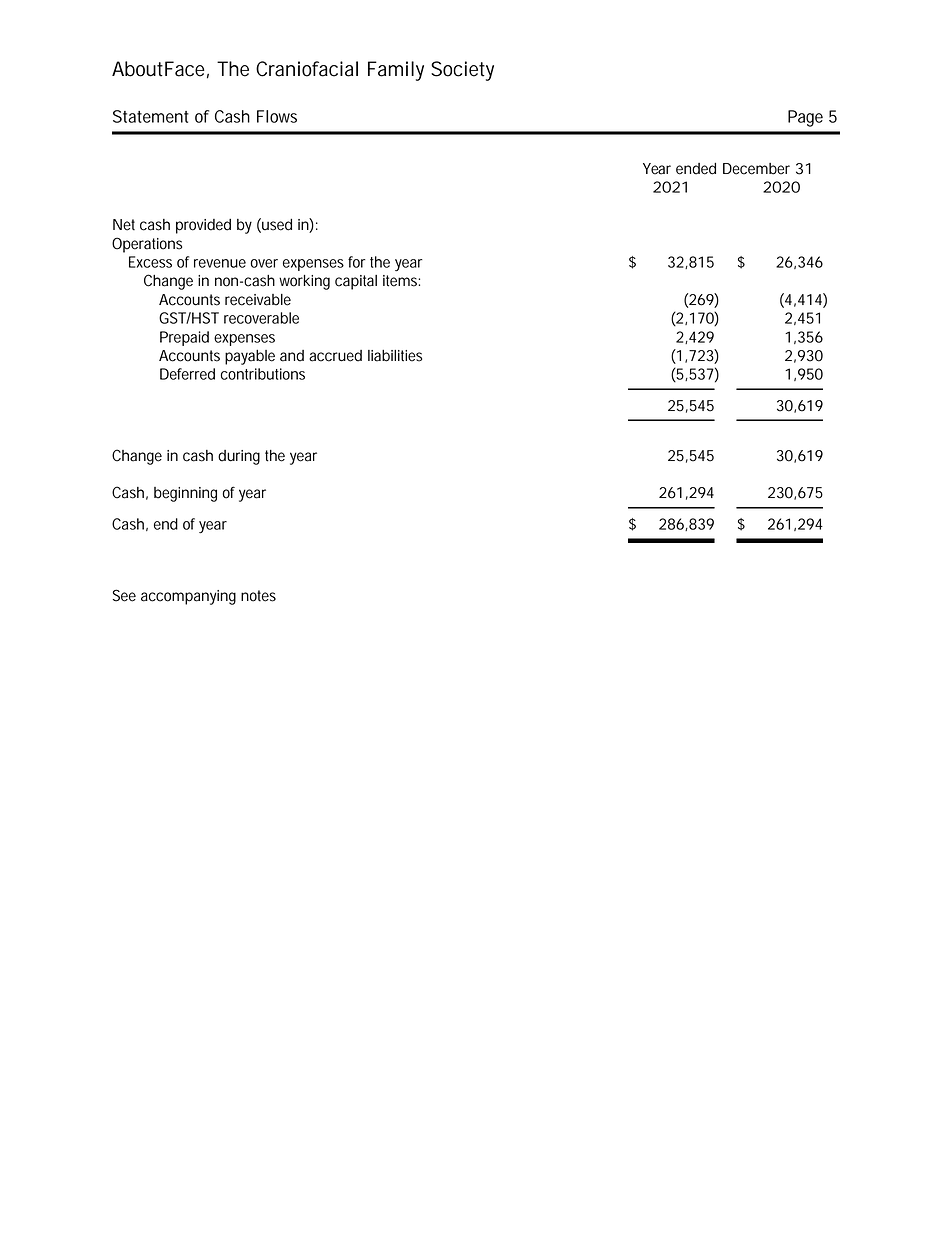 The image size is (952, 1233). What do you see at coordinates (188, 597) in the document?
I see `accompanying` at bounding box center [188, 597].
